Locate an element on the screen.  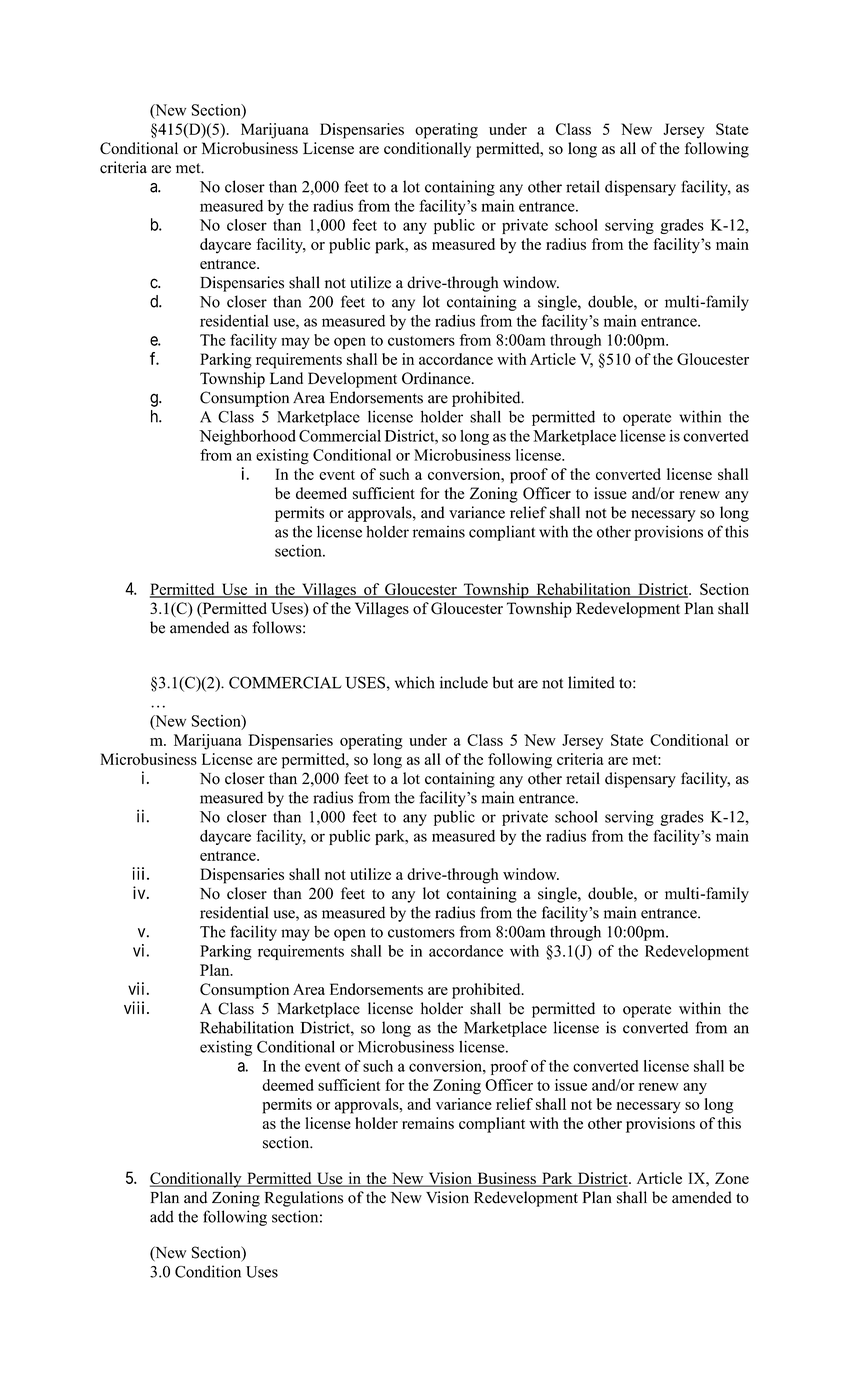
include is located at coordinates (464, 682).
